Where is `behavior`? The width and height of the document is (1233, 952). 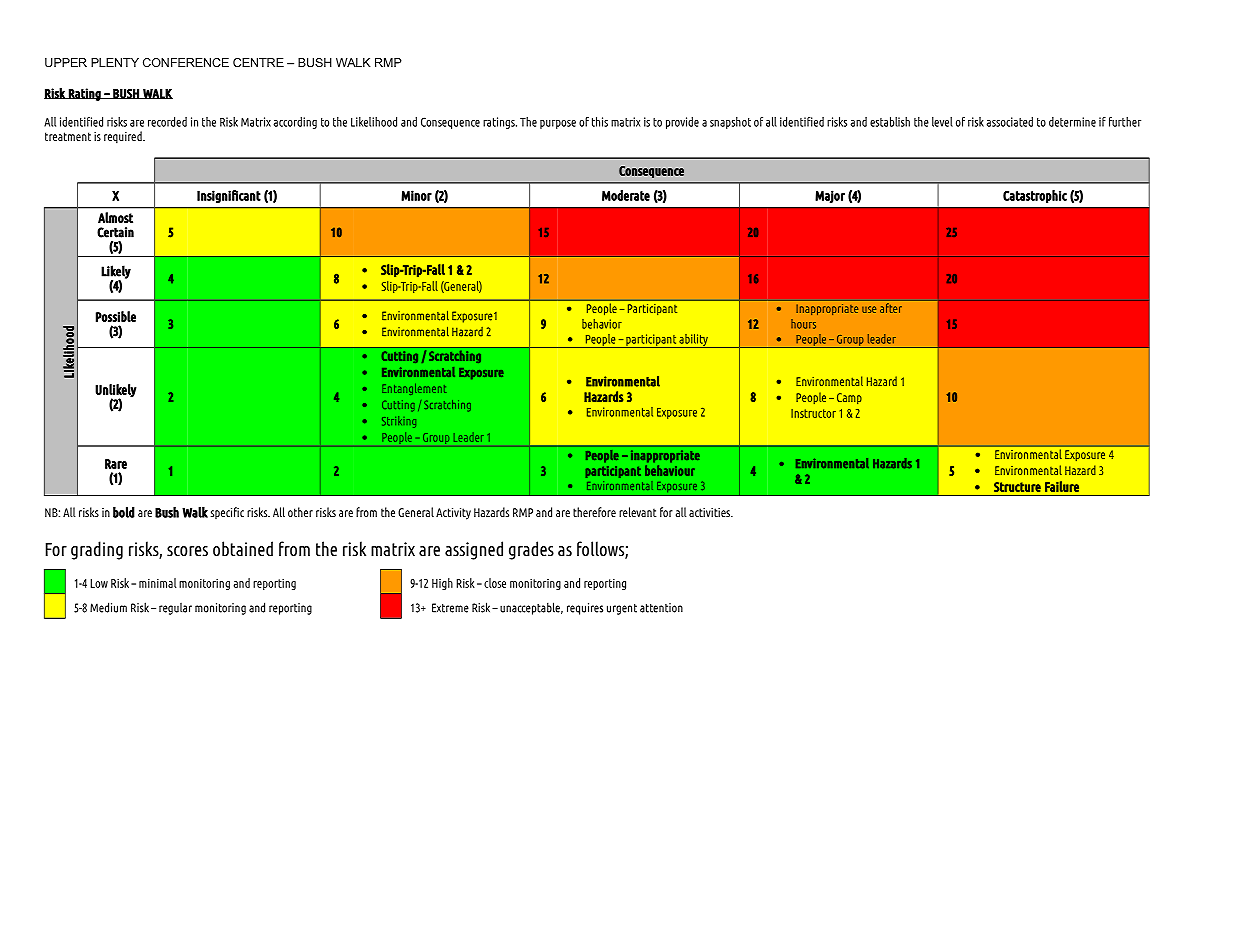 behavior is located at coordinates (602, 324).
